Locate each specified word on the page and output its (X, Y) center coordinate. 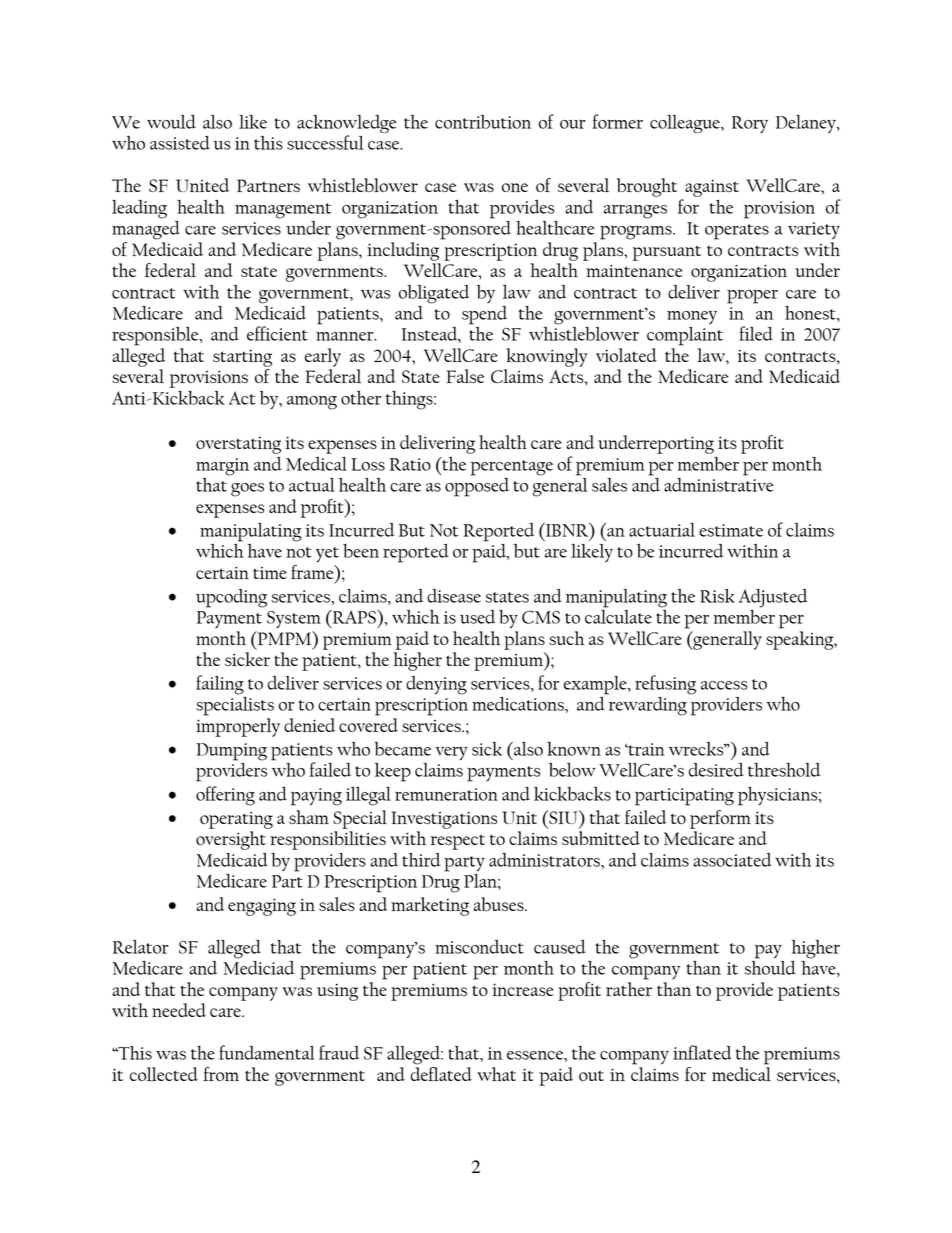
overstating (238, 445)
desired (716, 770)
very (451, 753)
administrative (719, 483)
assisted (180, 143)
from (221, 1074)
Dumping (231, 752)
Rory (750, 124)
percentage (511, 468)
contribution (483, 122)
